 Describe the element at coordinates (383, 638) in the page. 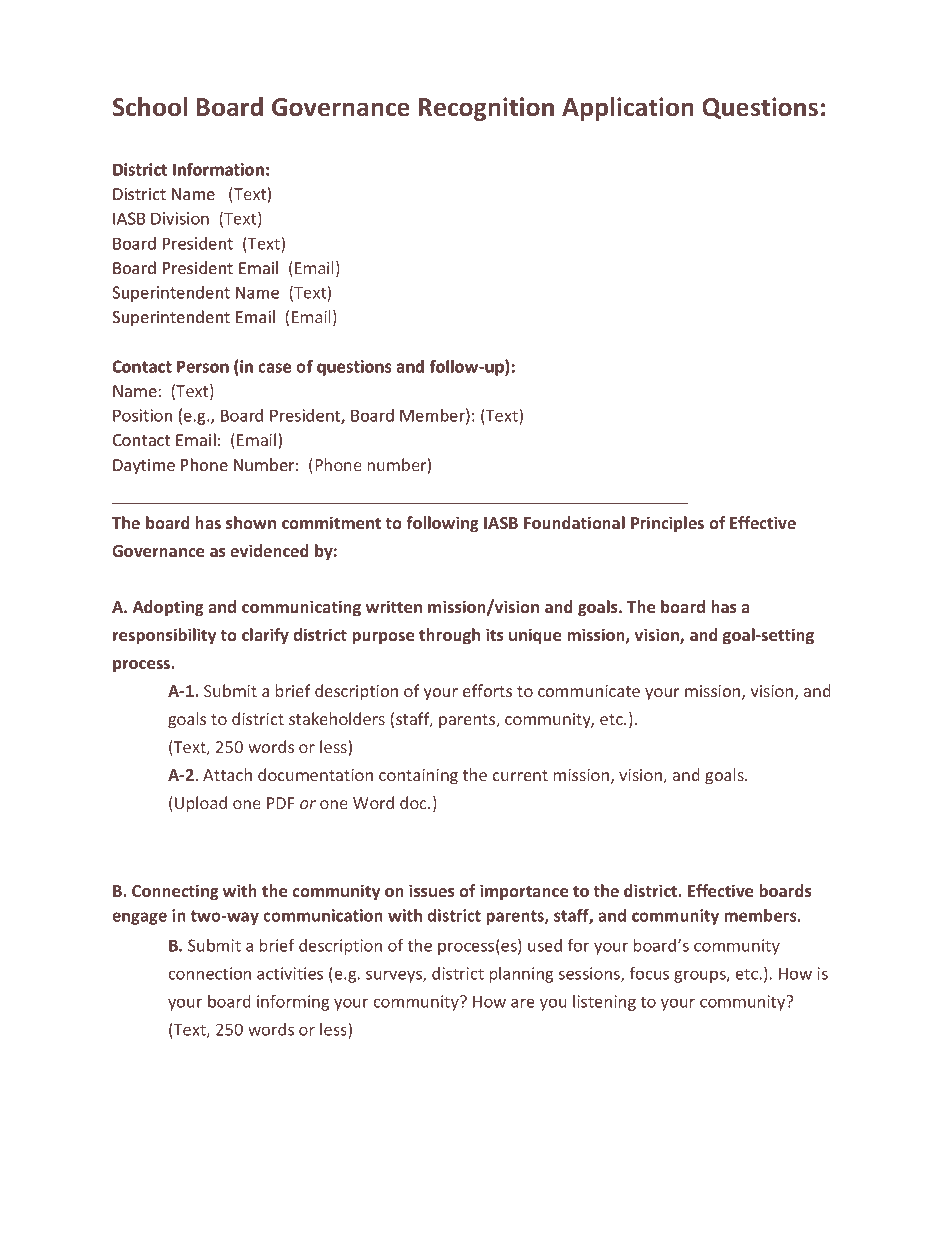

I see `purpose` at that location.
